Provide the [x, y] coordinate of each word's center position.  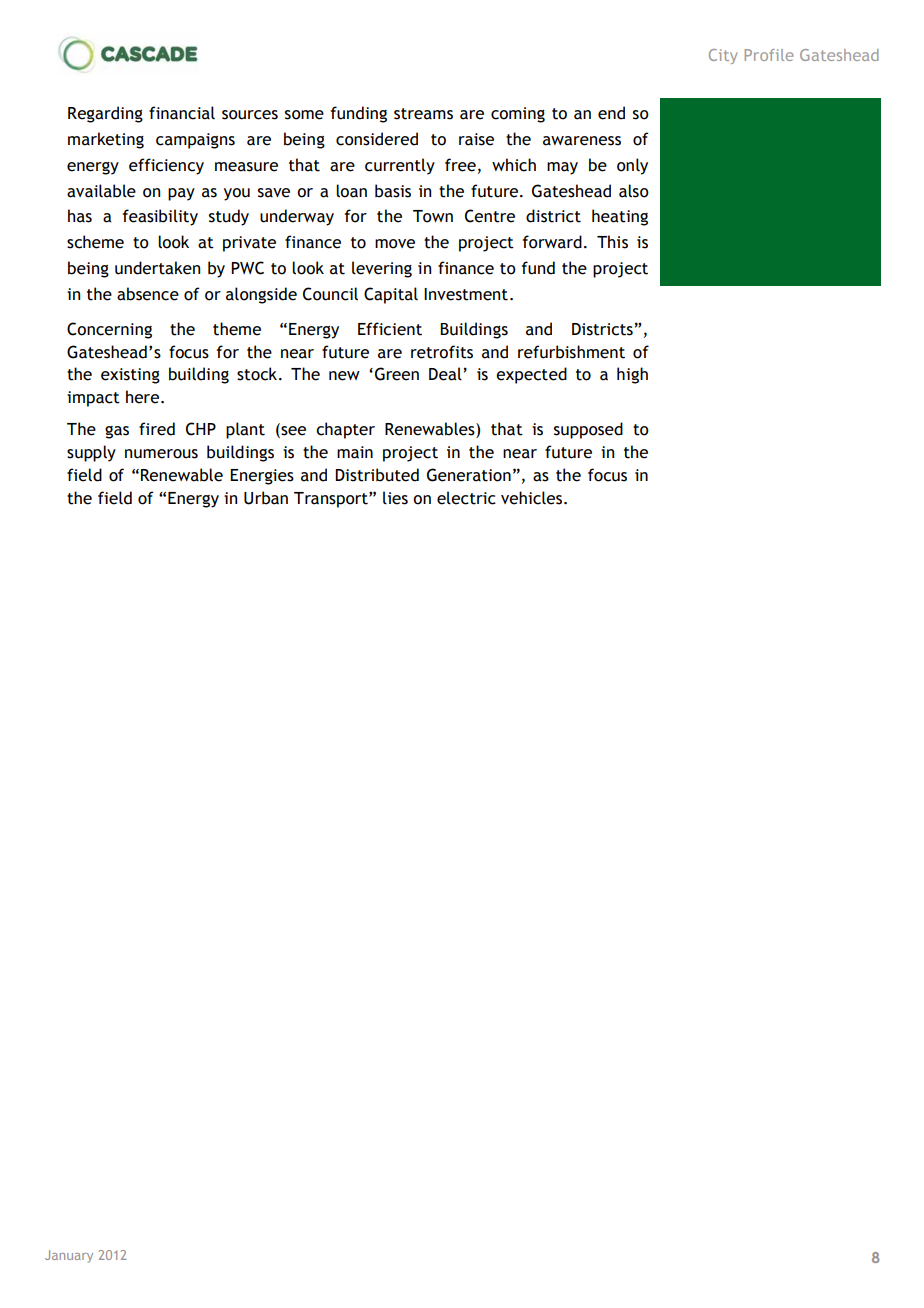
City [723, 56]
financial [182, 113]
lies [395, 498]
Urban [266, 498]
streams [423, 114]
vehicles [533, 498]
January [69, 1256]
